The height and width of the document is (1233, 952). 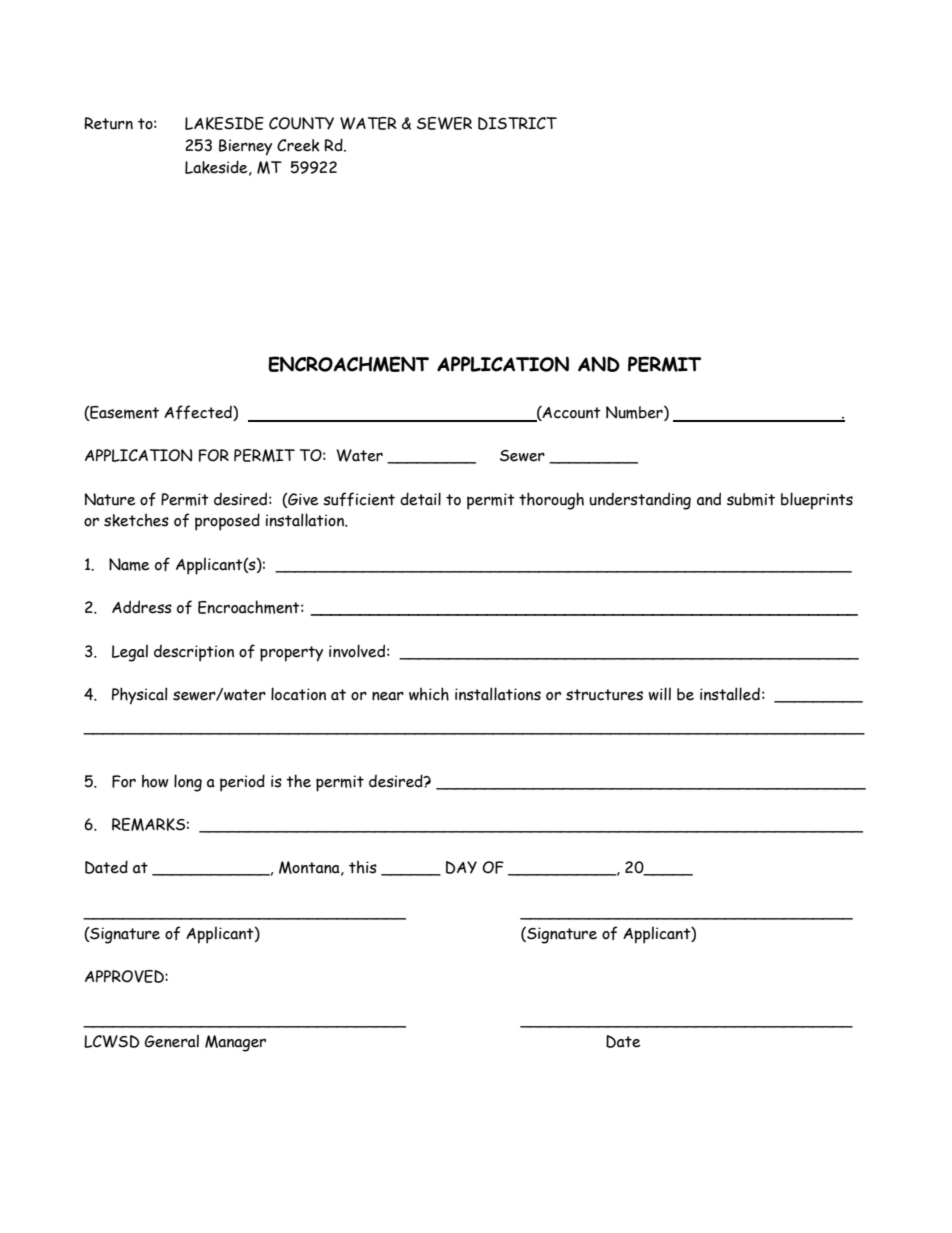 What do you see at coordinates (461, 867) in the document?
I see `DAY` at bounding box center [461, 867].
